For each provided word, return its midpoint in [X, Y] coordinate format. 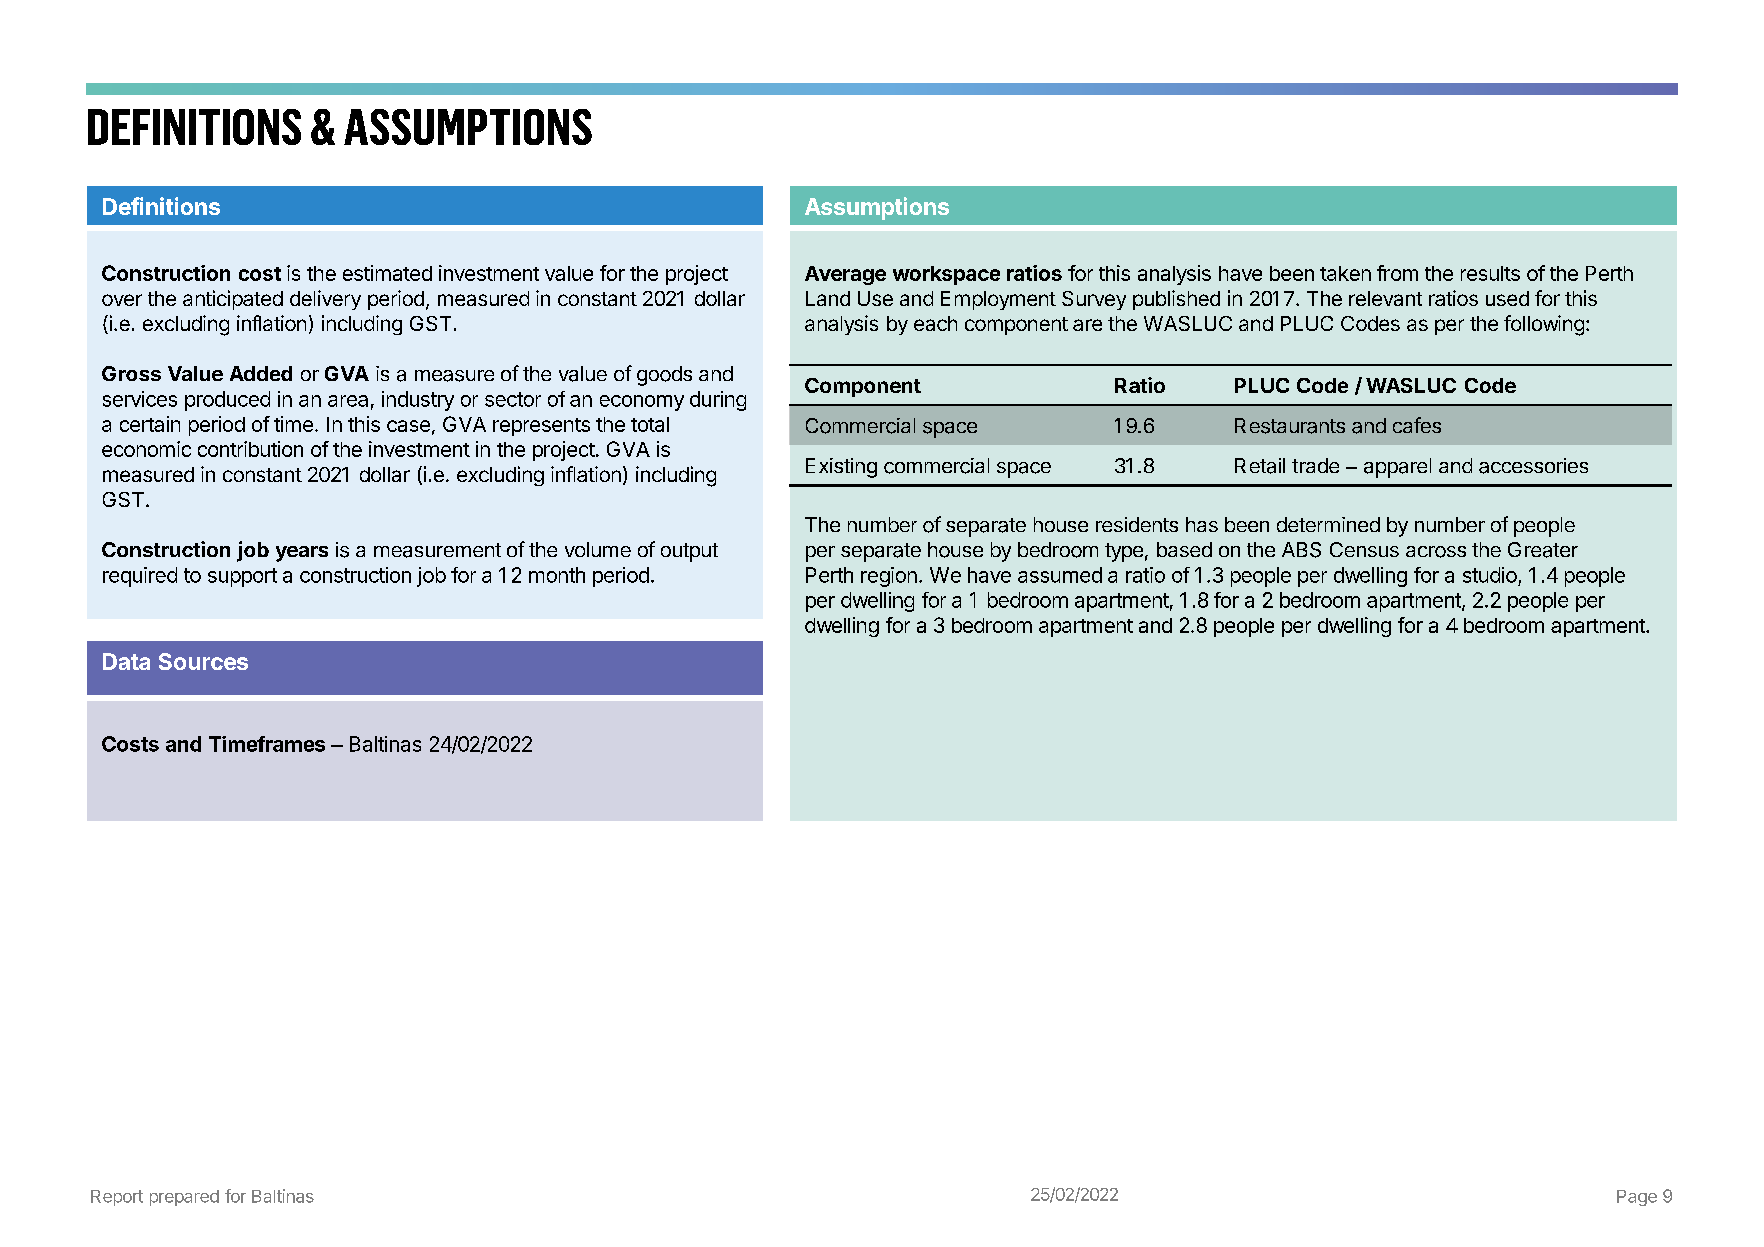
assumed [1060, 575]
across [1436, 552]
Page [1637, 1198]
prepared [184, 1198]
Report [117, 1198]
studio [1490, 575]
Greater [1543, 550]
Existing [841, 468]
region [889, 577]
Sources [203, 661]
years [302, 554]
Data [126, 661]
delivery [325, 300]
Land [828, 298]
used [1507, 298]
